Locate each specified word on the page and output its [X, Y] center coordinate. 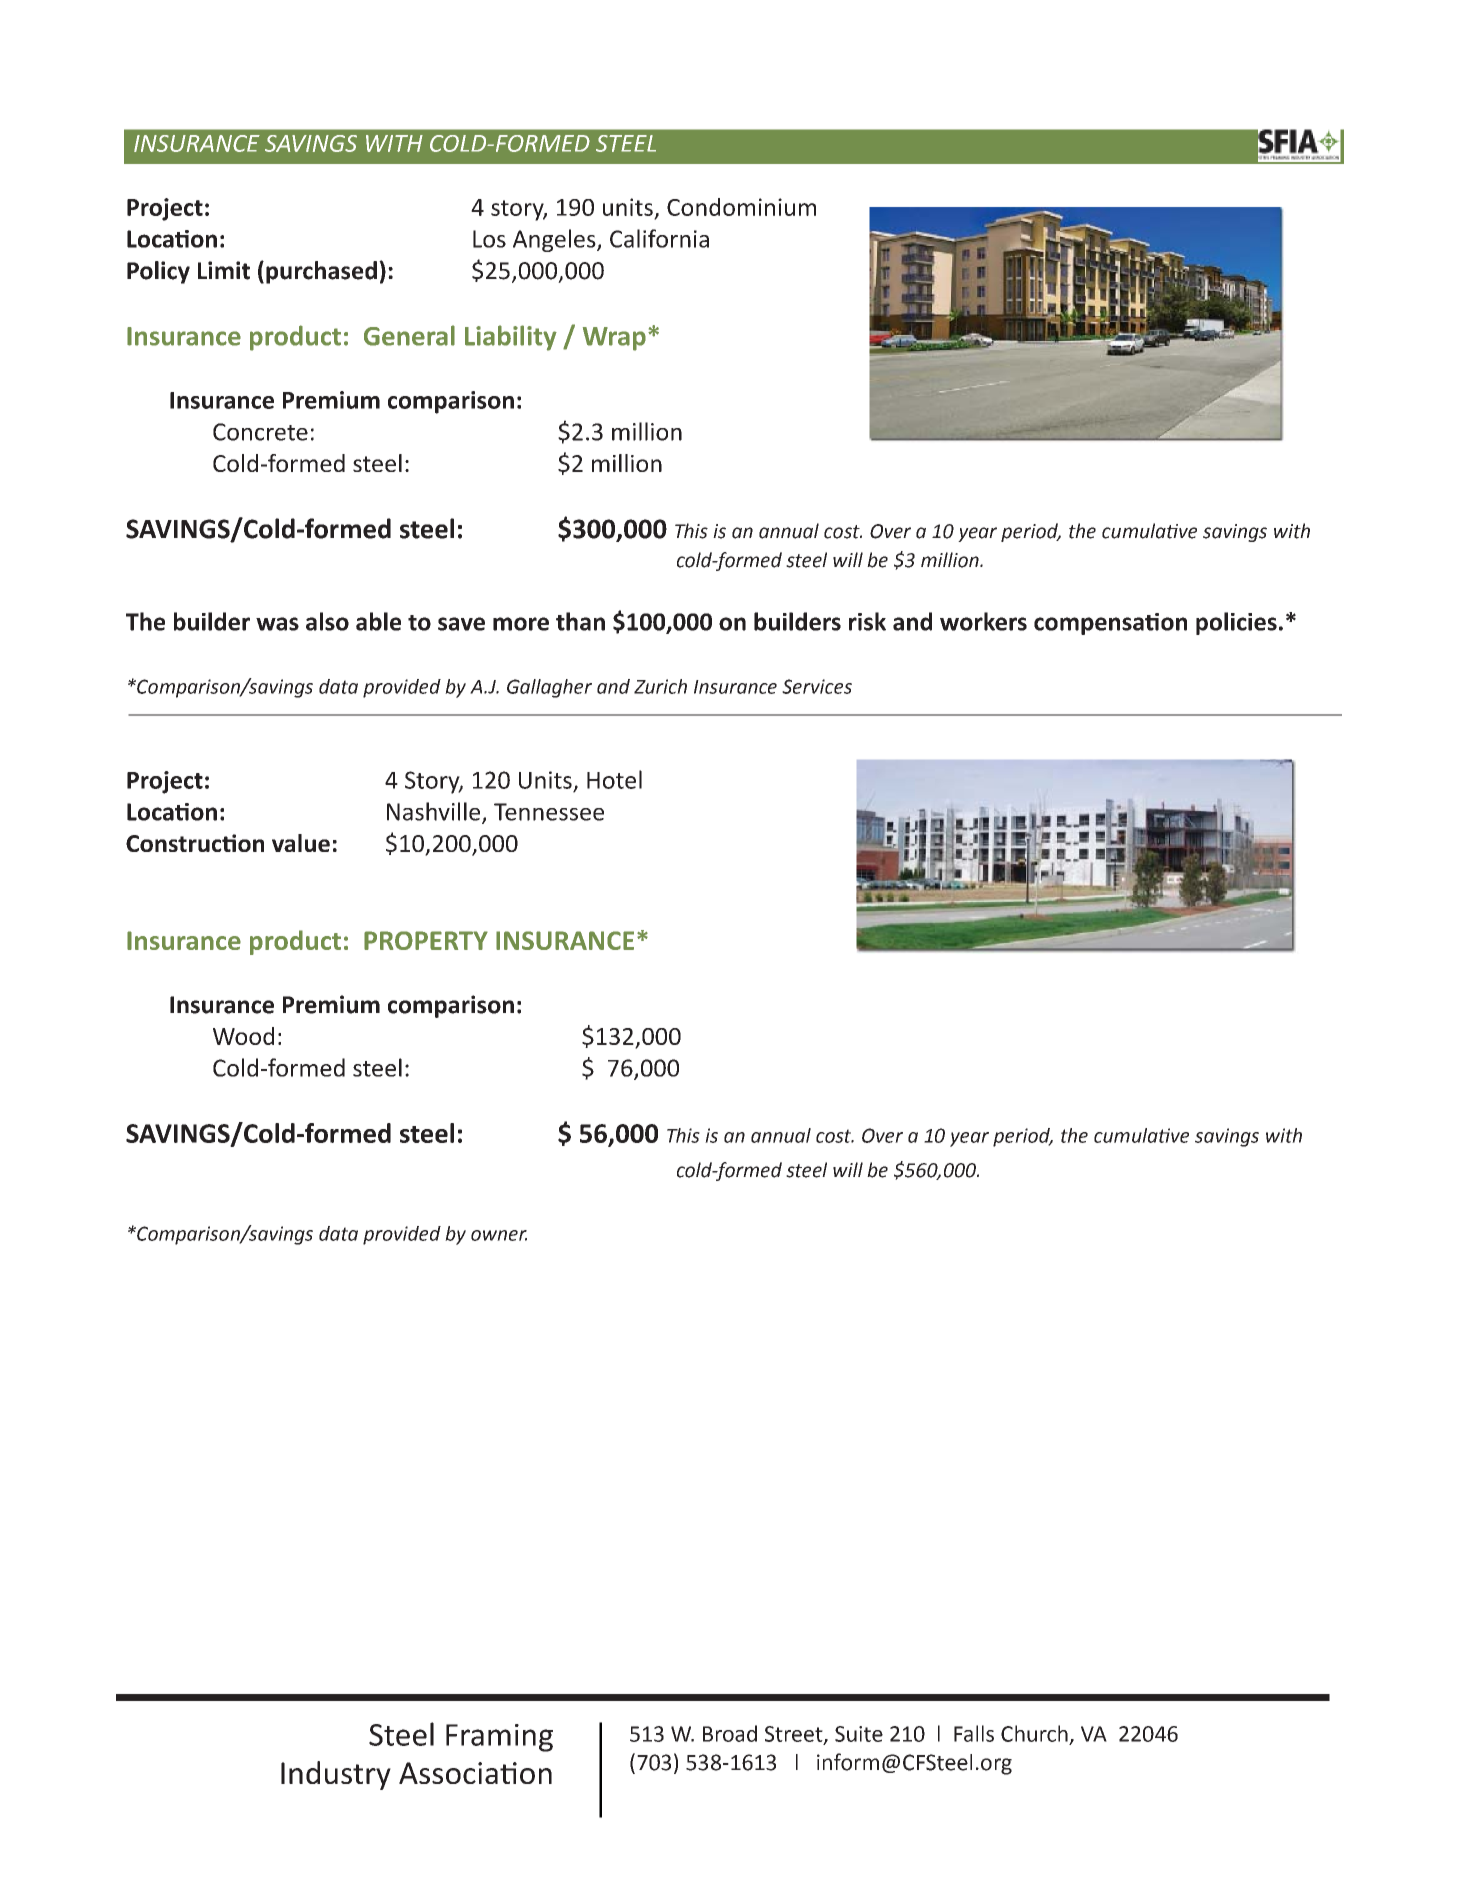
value [301, 843]
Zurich [660, 686]
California [659, 238]
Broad [730, 1733]
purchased [321, 272]
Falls [974, 1733]
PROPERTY [426, 940]
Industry [336, 1775]
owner [499, 1235]
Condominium [741, 207]
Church [1034, 1733]
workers [983, 621]
